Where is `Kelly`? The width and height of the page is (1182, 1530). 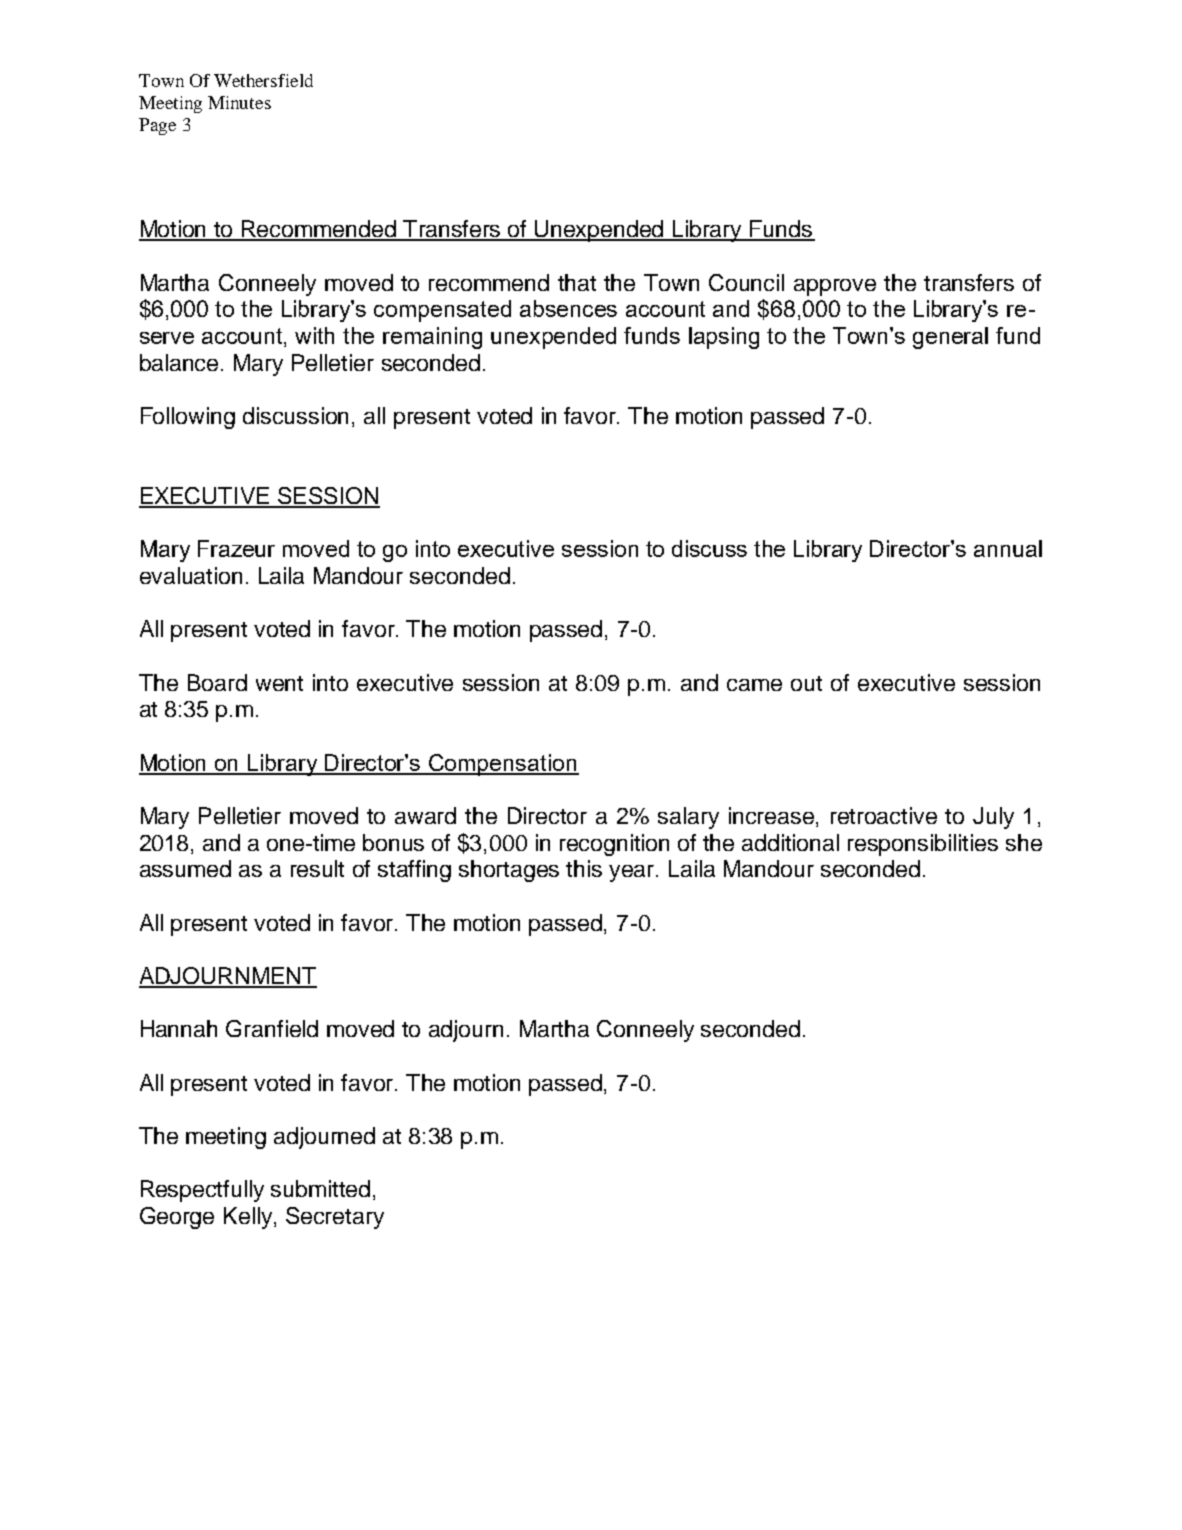 Kelly is located at coordinates (249, 1218).
